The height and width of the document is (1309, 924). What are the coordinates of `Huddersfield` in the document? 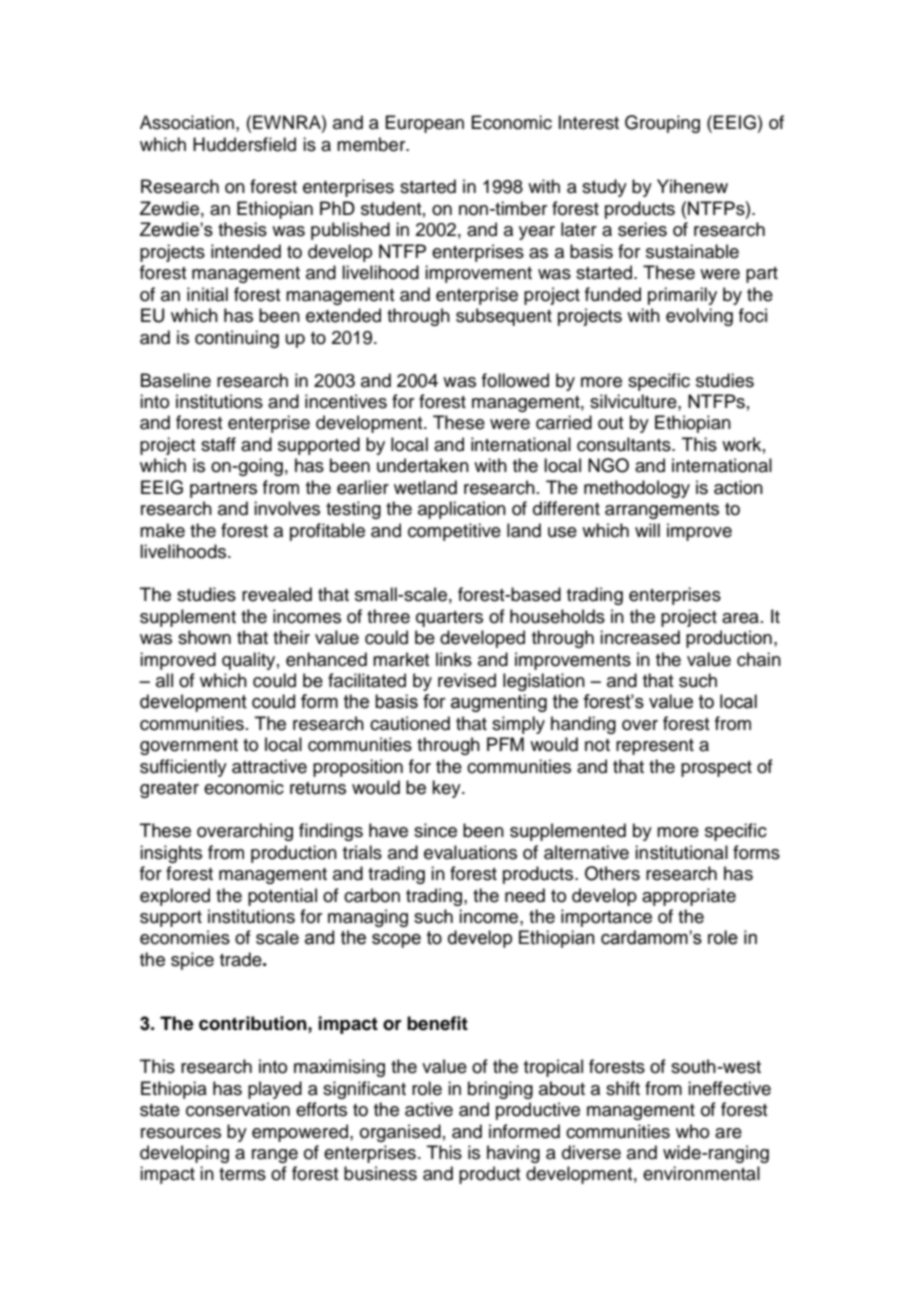 It's located at (244, 144).
